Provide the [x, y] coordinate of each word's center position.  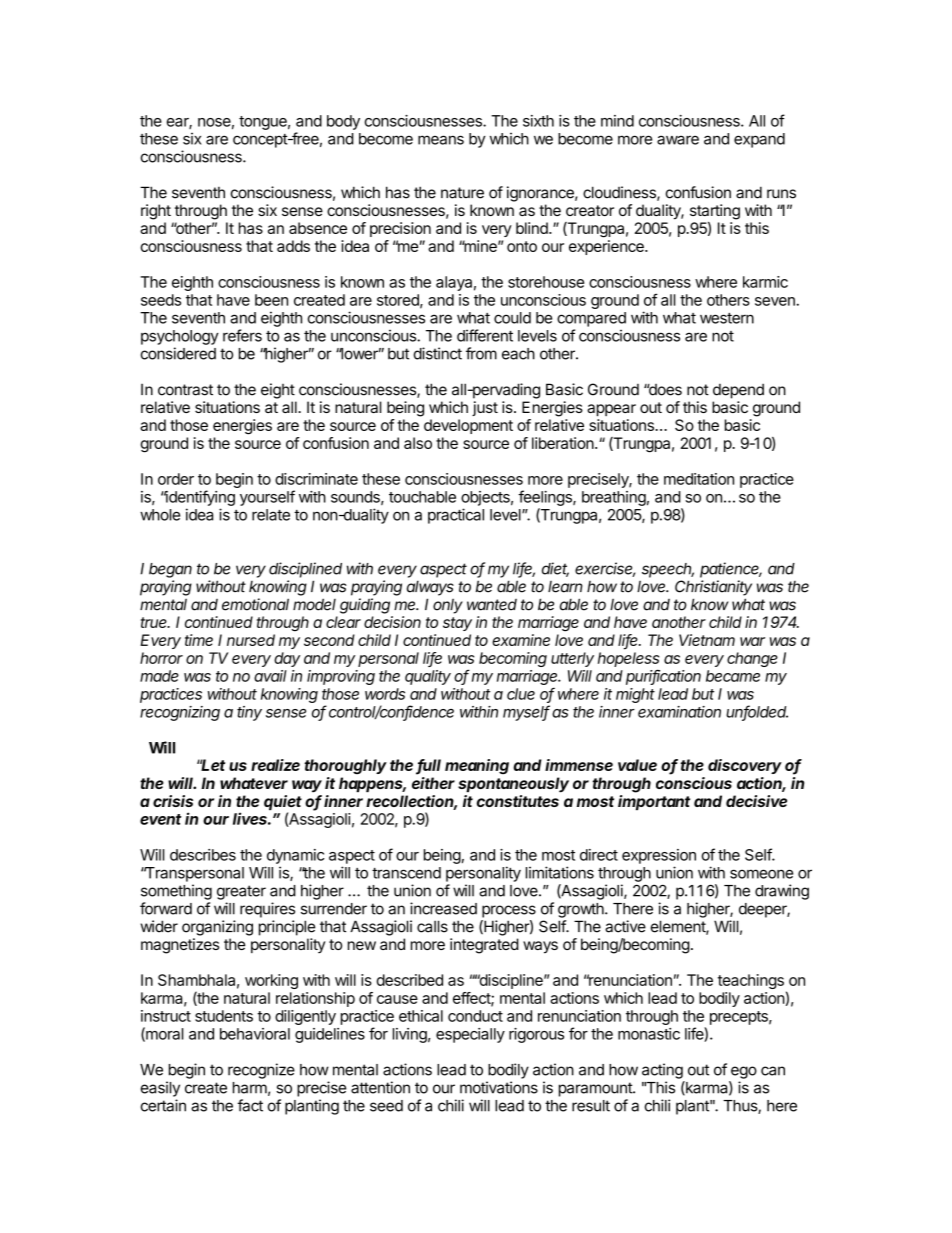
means [441, 140]
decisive [756, 801]
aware [678, 140]
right [156, 212]
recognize [261, 1071]
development [468, 426]
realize [275, 765]
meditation [699, 479]
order [176, 479]
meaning [477, 766]
